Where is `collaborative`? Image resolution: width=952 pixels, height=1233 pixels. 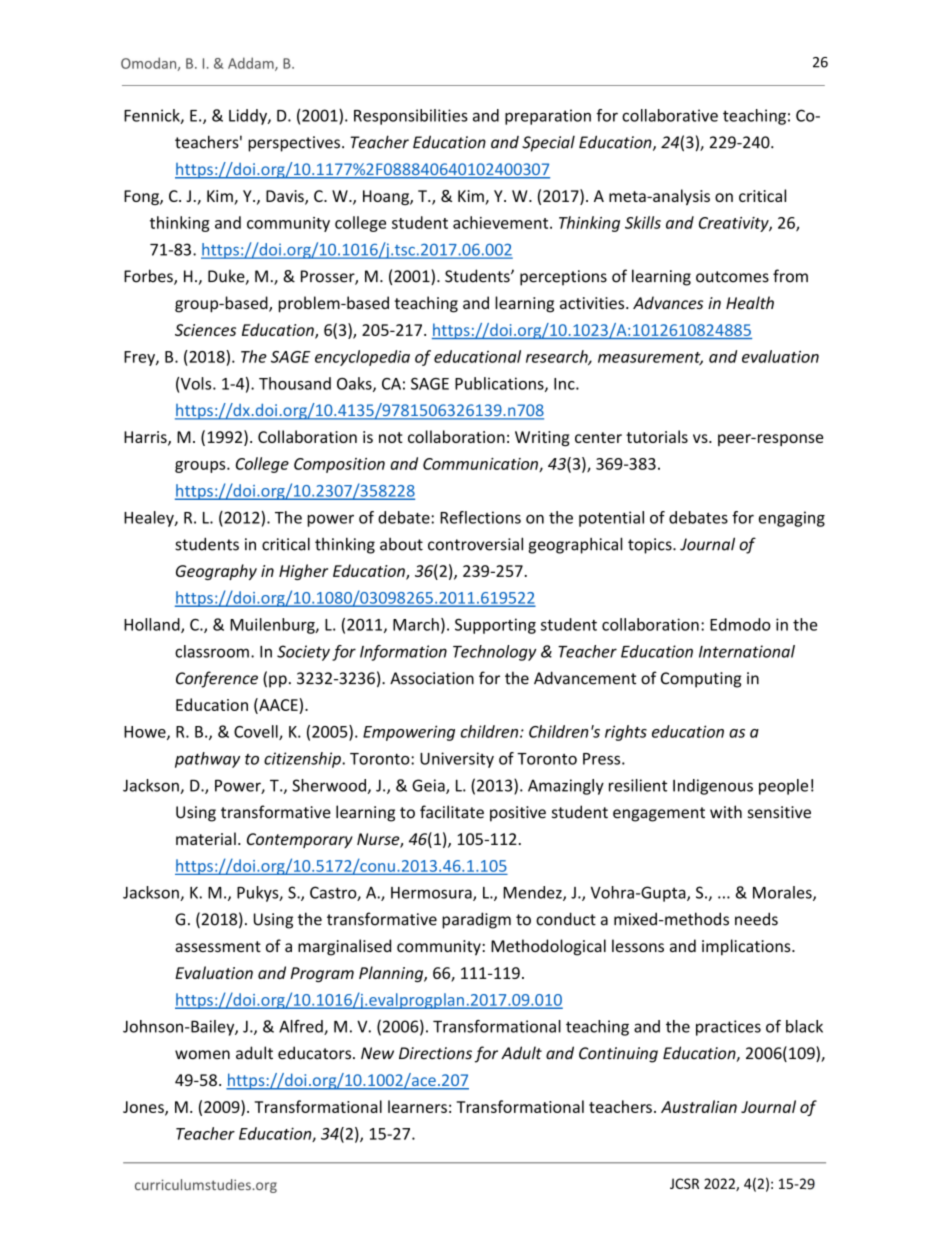 collaborative is located at coordinates (670, 115).
